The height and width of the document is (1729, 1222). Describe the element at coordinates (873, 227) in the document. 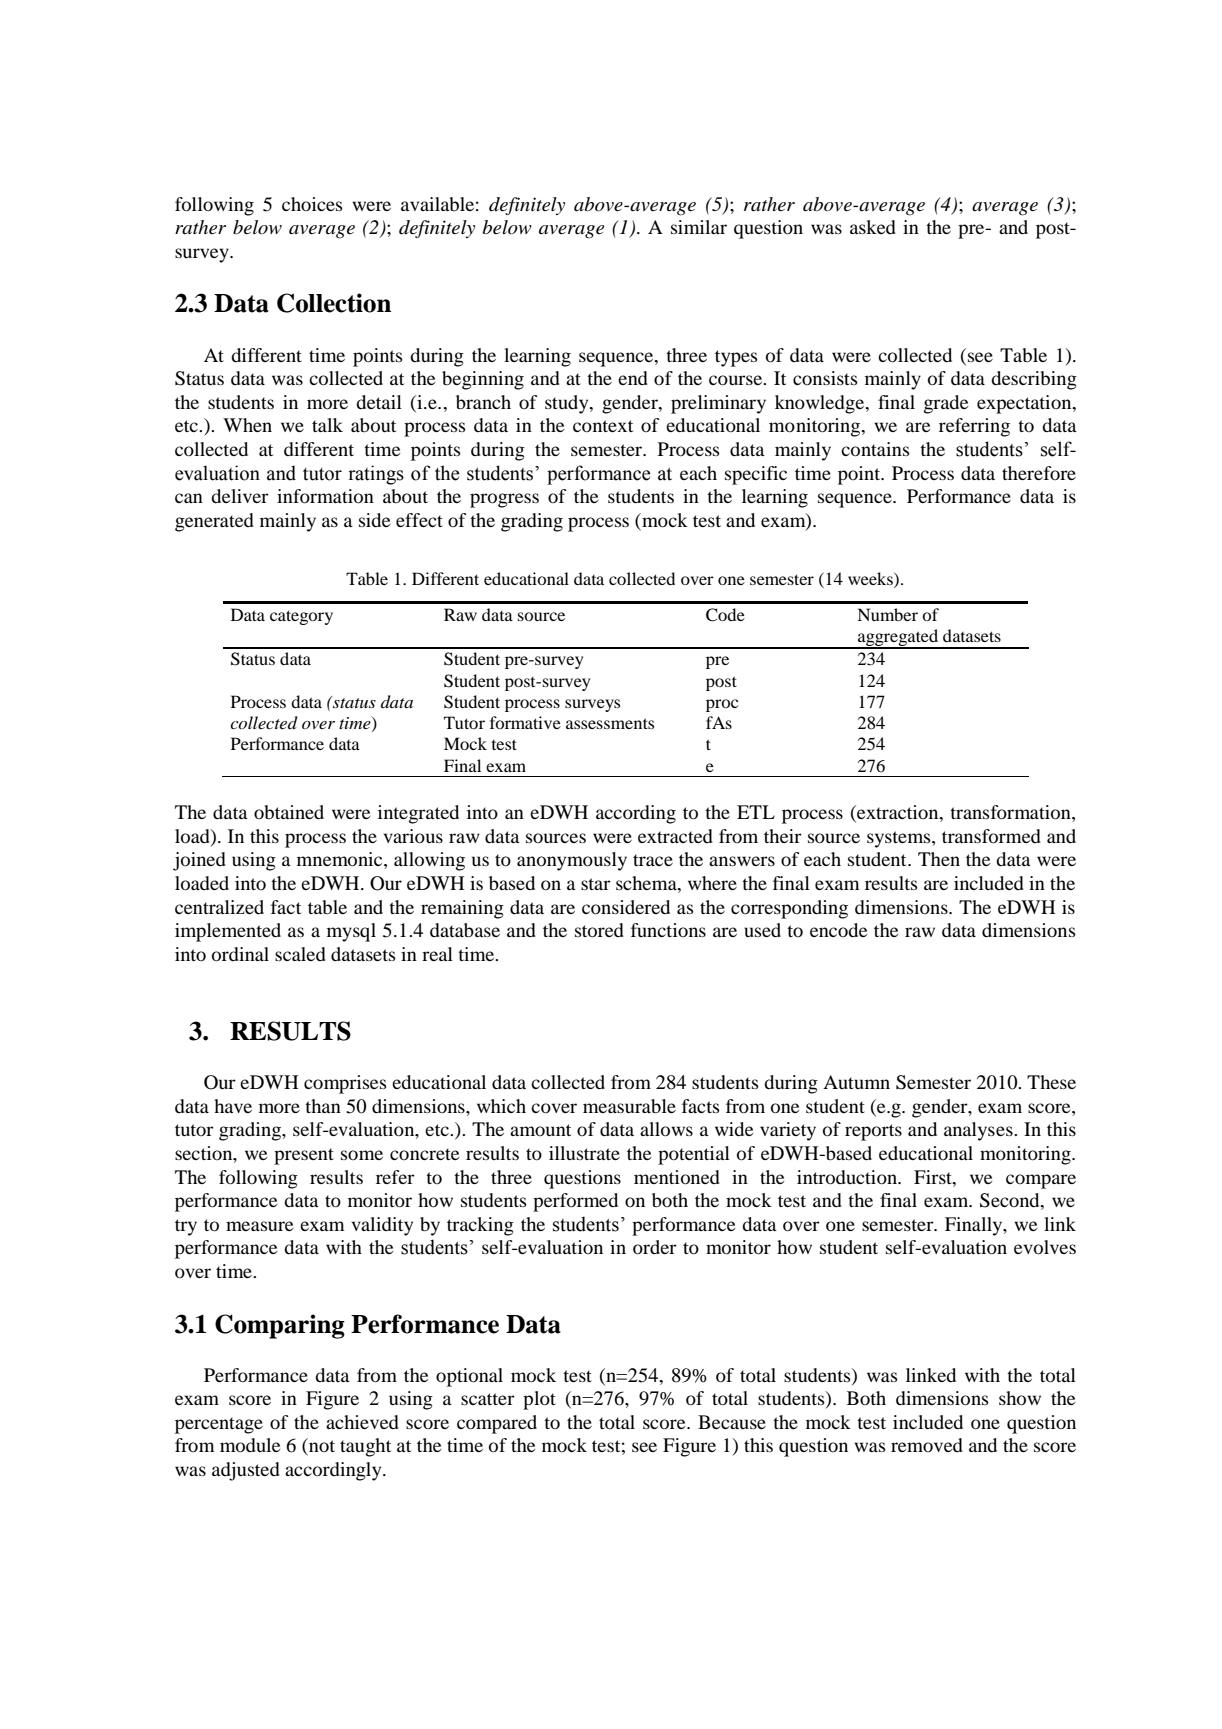

I see `asked` at that location.
